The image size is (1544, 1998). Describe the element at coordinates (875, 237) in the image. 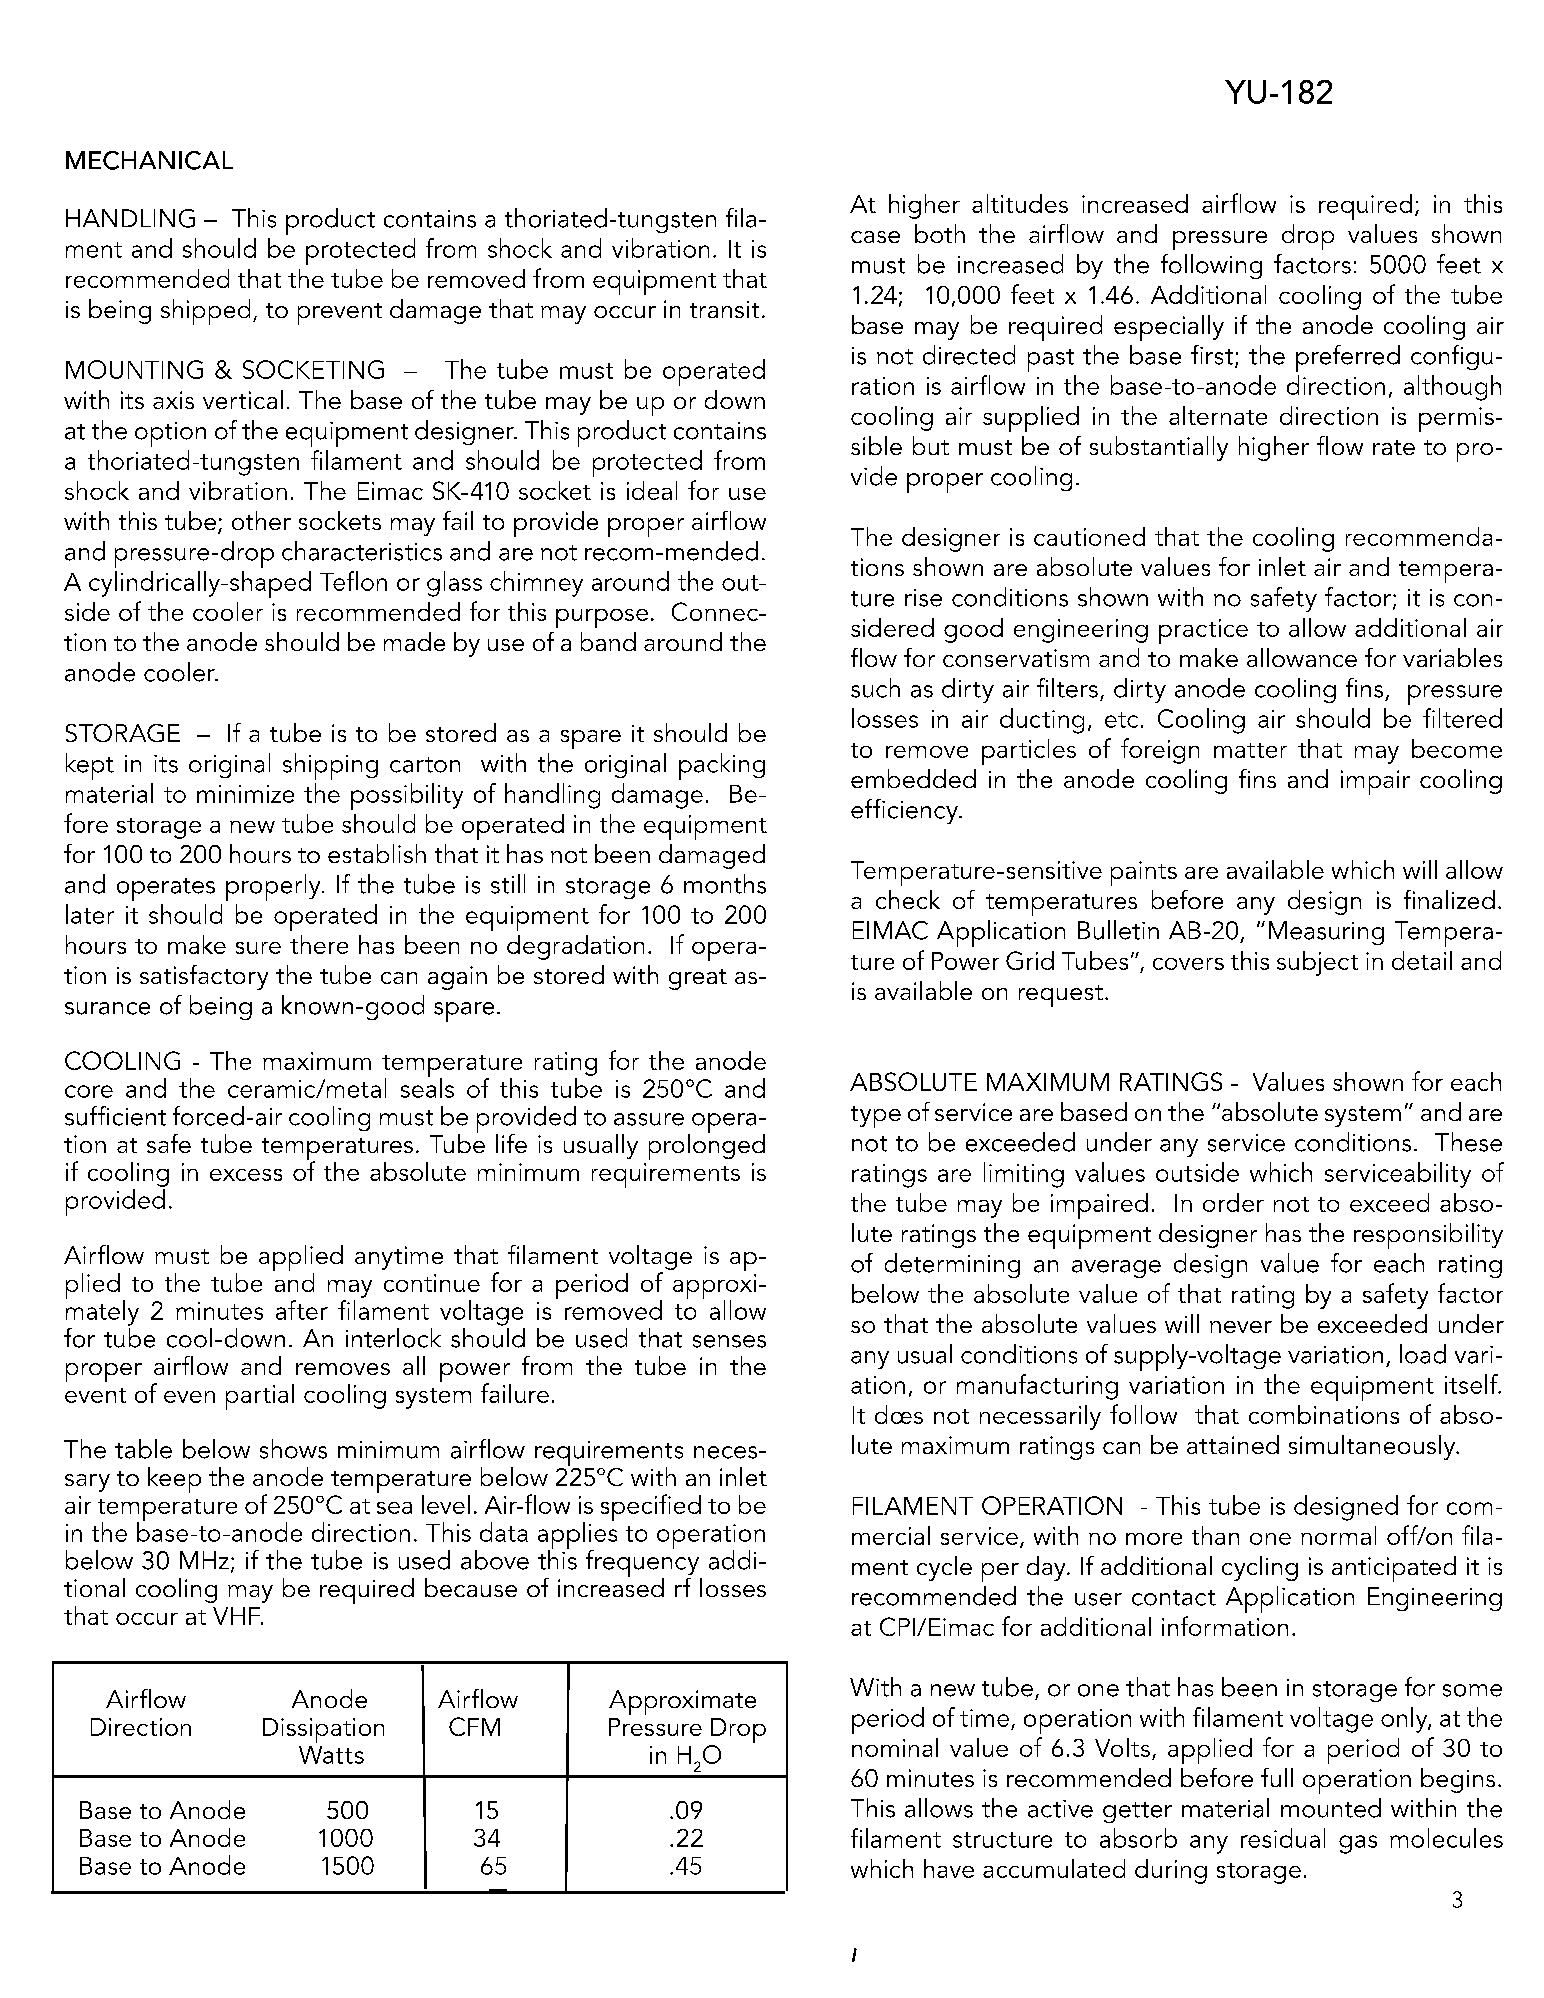

I see `case` at that location.
